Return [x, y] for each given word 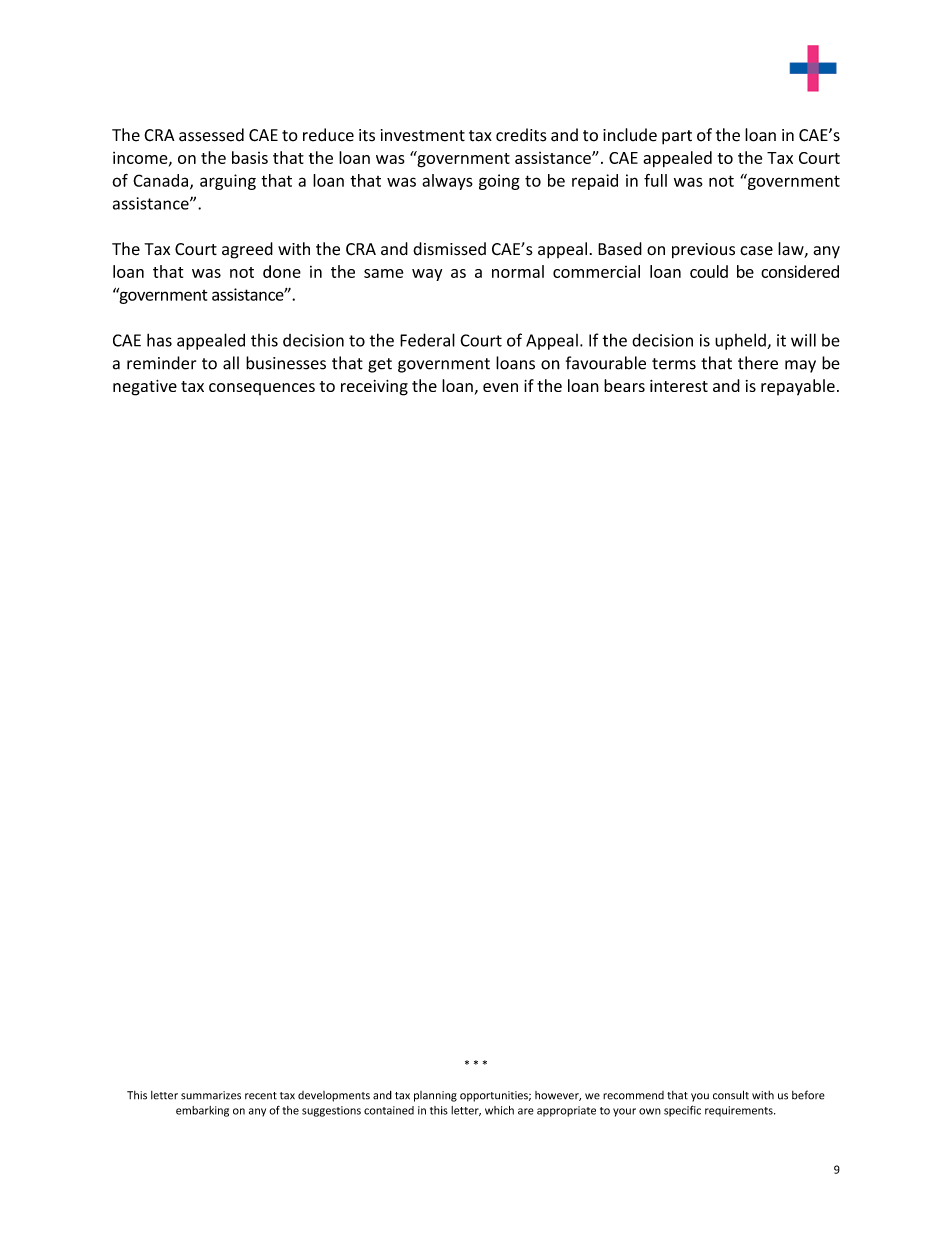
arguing [228, 182]
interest [679, 386]
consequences [262, 389]
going [499, 182]
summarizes [211, 1095]
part [677, 137]
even [500, 387]
